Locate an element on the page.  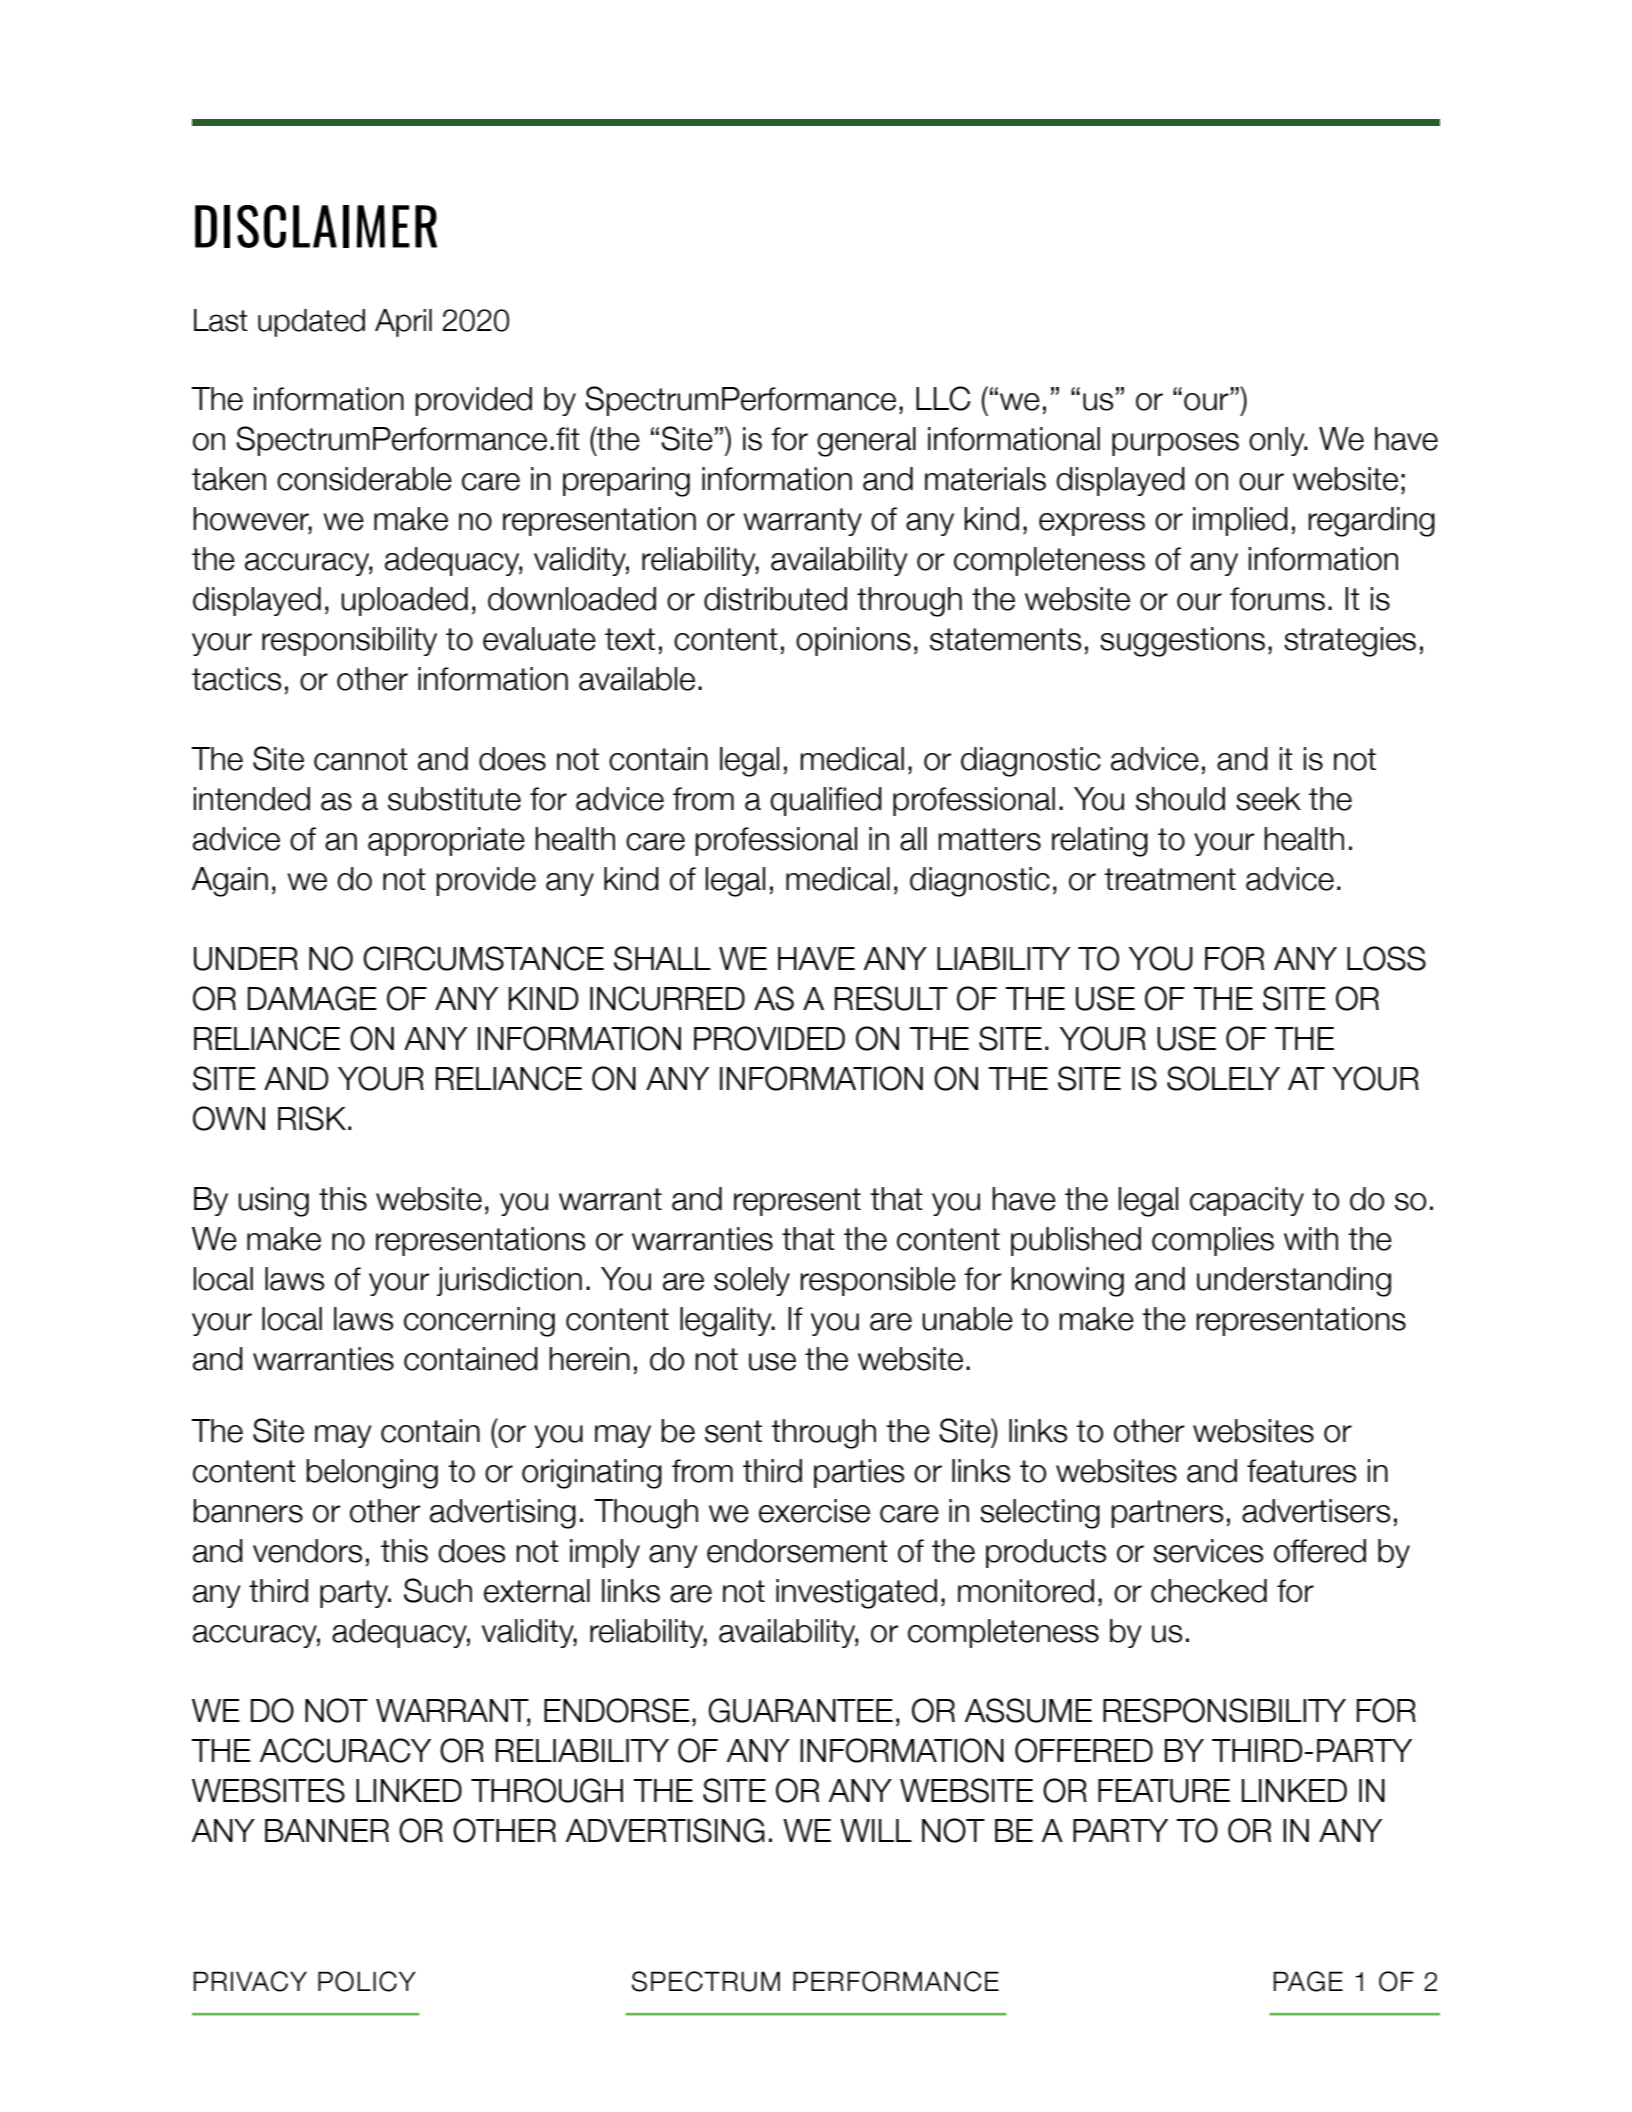
POLICY is located at coordinates (367, 1981).
